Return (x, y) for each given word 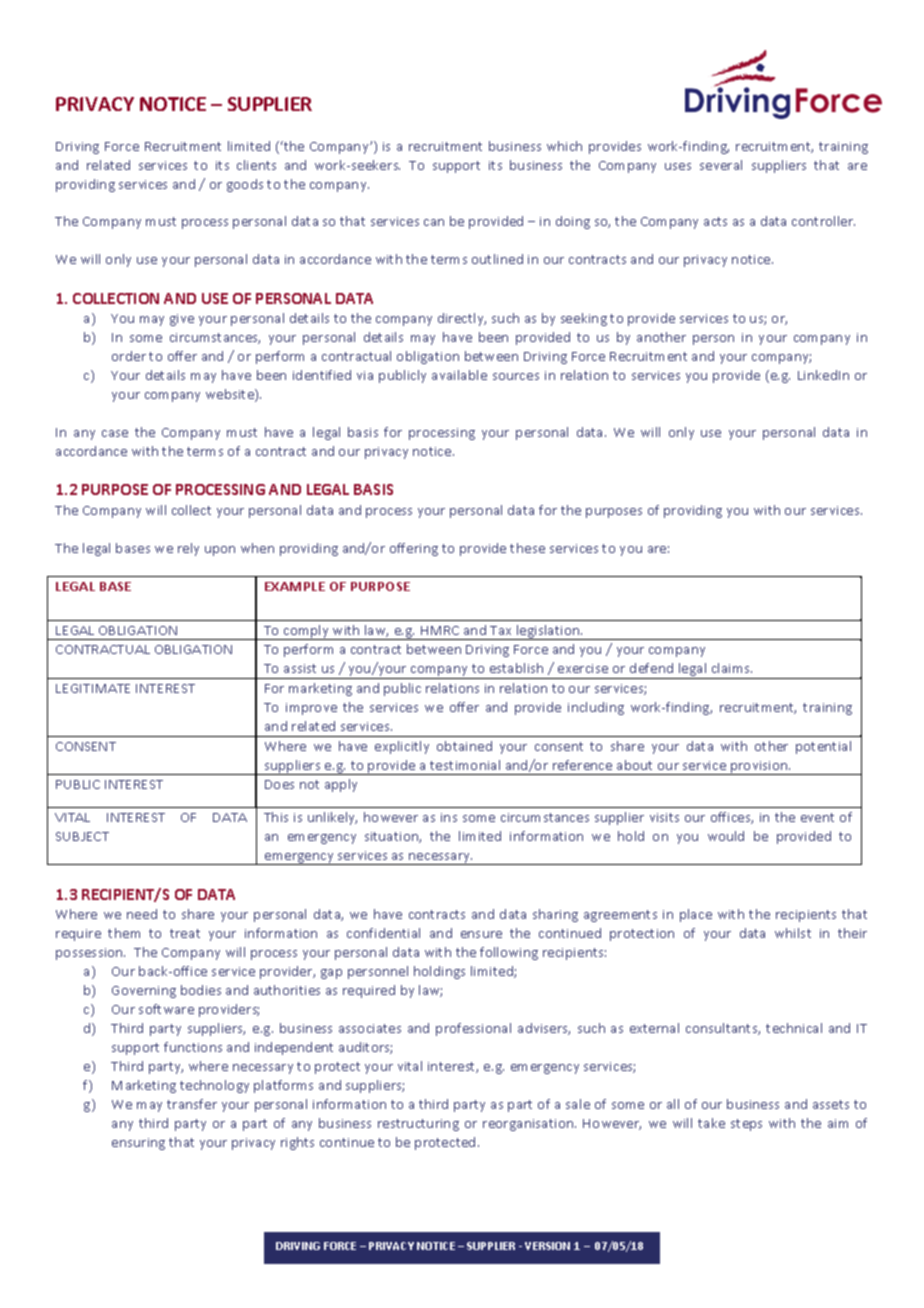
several (721, 165)
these (527, 548)
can (434, 222)
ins (449, 817)
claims (732, 668)
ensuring (138, 1144)
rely (188, 549)
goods (245, 185)
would (726, 836)
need (142, 914)
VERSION (547, 1246)
